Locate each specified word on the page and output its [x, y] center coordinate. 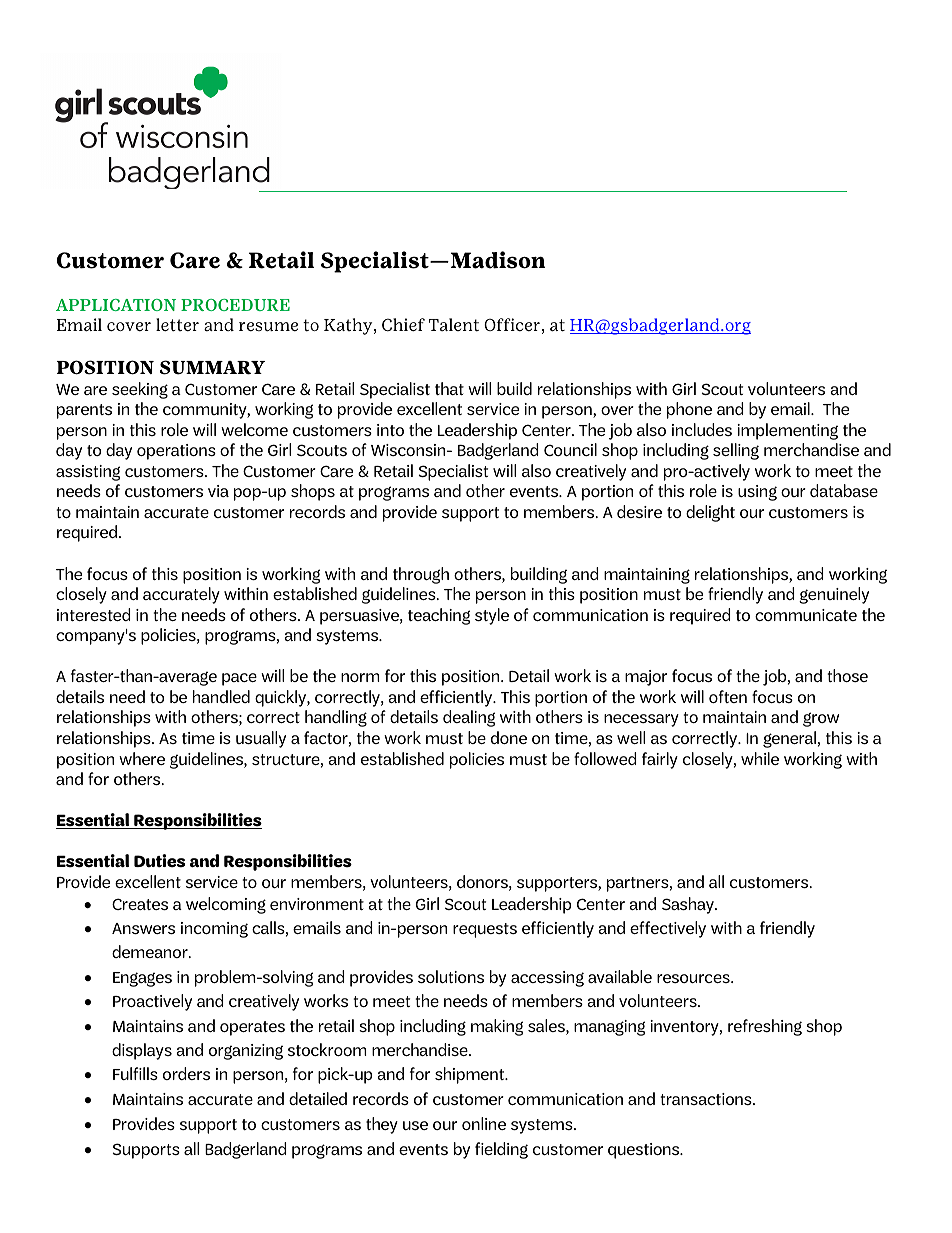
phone [689, 410]
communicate [806, 615]
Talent [454, 324]
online [484, 1123]
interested [94, 614]
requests [485, 930]
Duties [159, 861]
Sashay [689, 905]
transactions [707, 1099]
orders [186, 1073]
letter [177, 324]
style [492, 616]
